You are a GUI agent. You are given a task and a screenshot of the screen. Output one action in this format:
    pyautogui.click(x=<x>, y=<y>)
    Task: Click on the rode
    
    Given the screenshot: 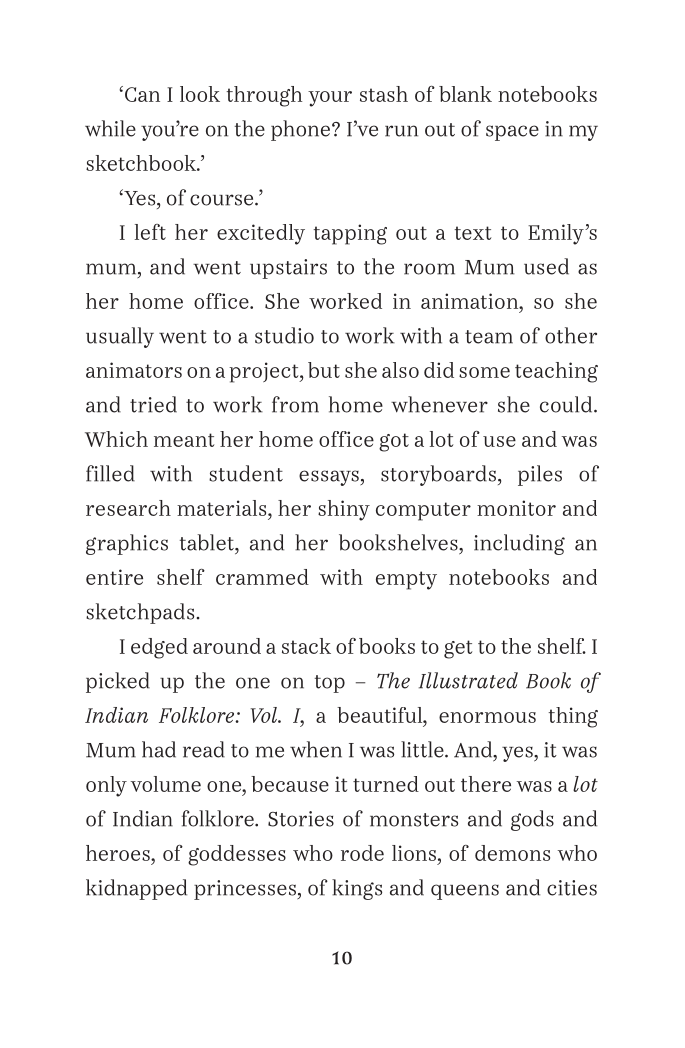 What is the action you would take?
    pyautogui.click(x=362, y=853)
